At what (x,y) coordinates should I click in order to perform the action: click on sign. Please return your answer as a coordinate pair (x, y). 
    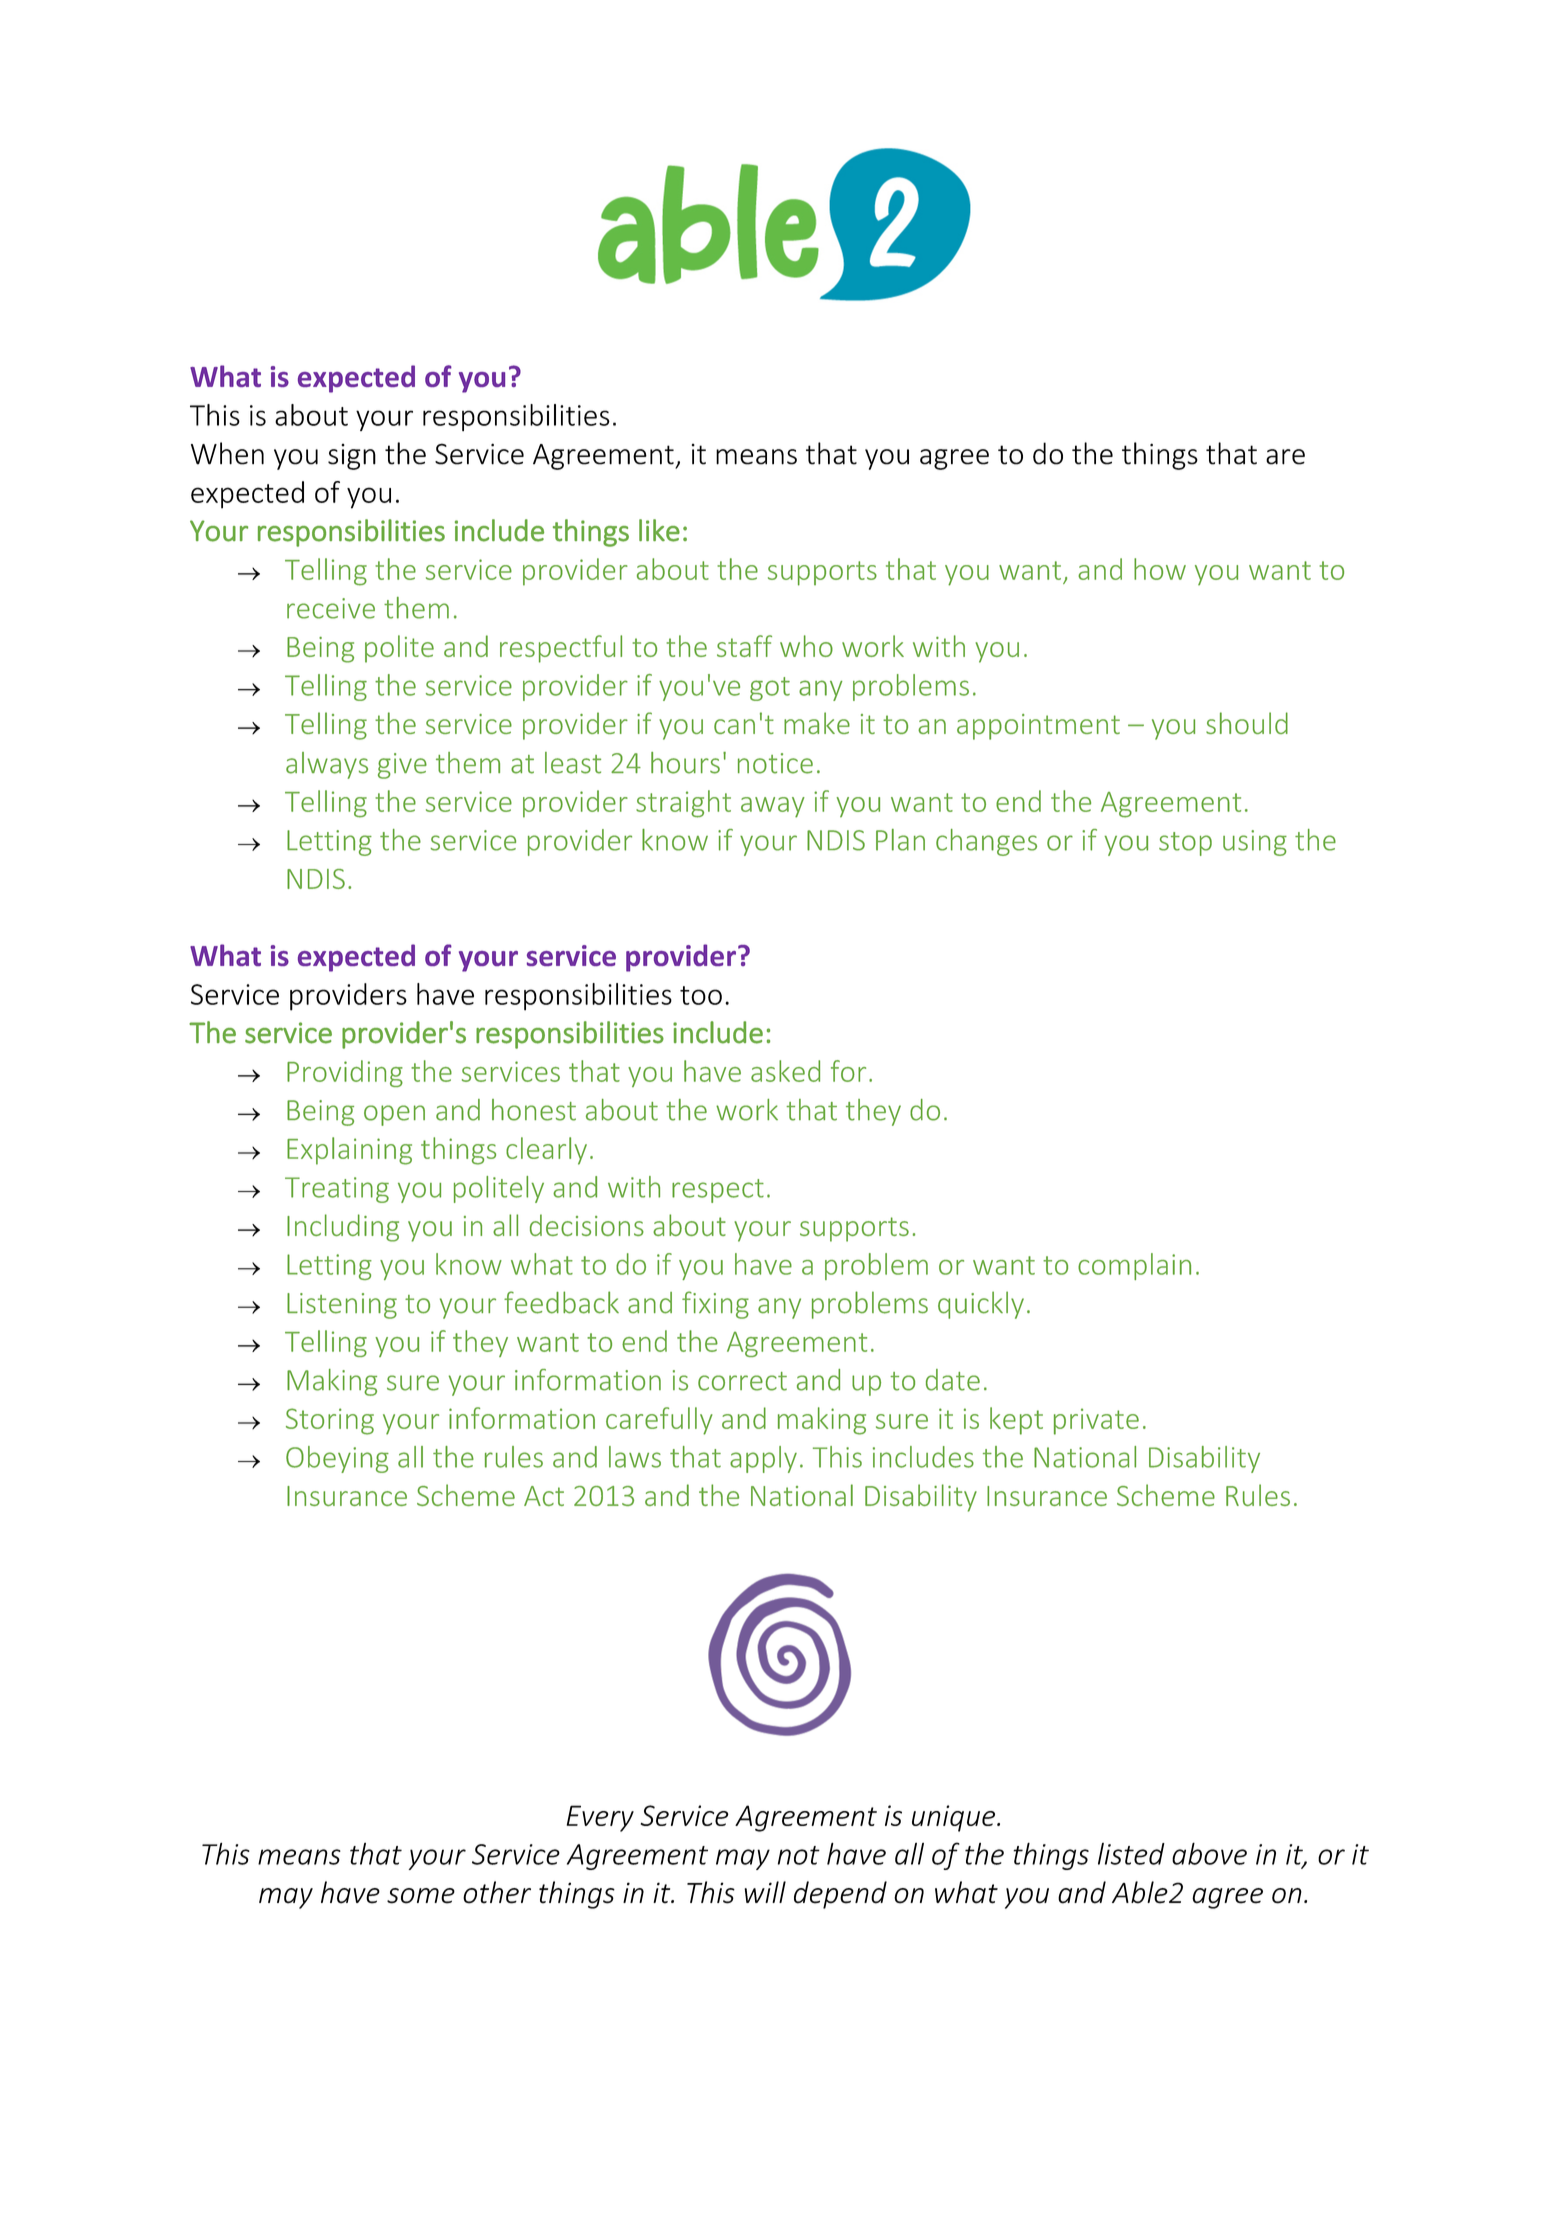
    Looking at the image, I should click on (352, 457).
